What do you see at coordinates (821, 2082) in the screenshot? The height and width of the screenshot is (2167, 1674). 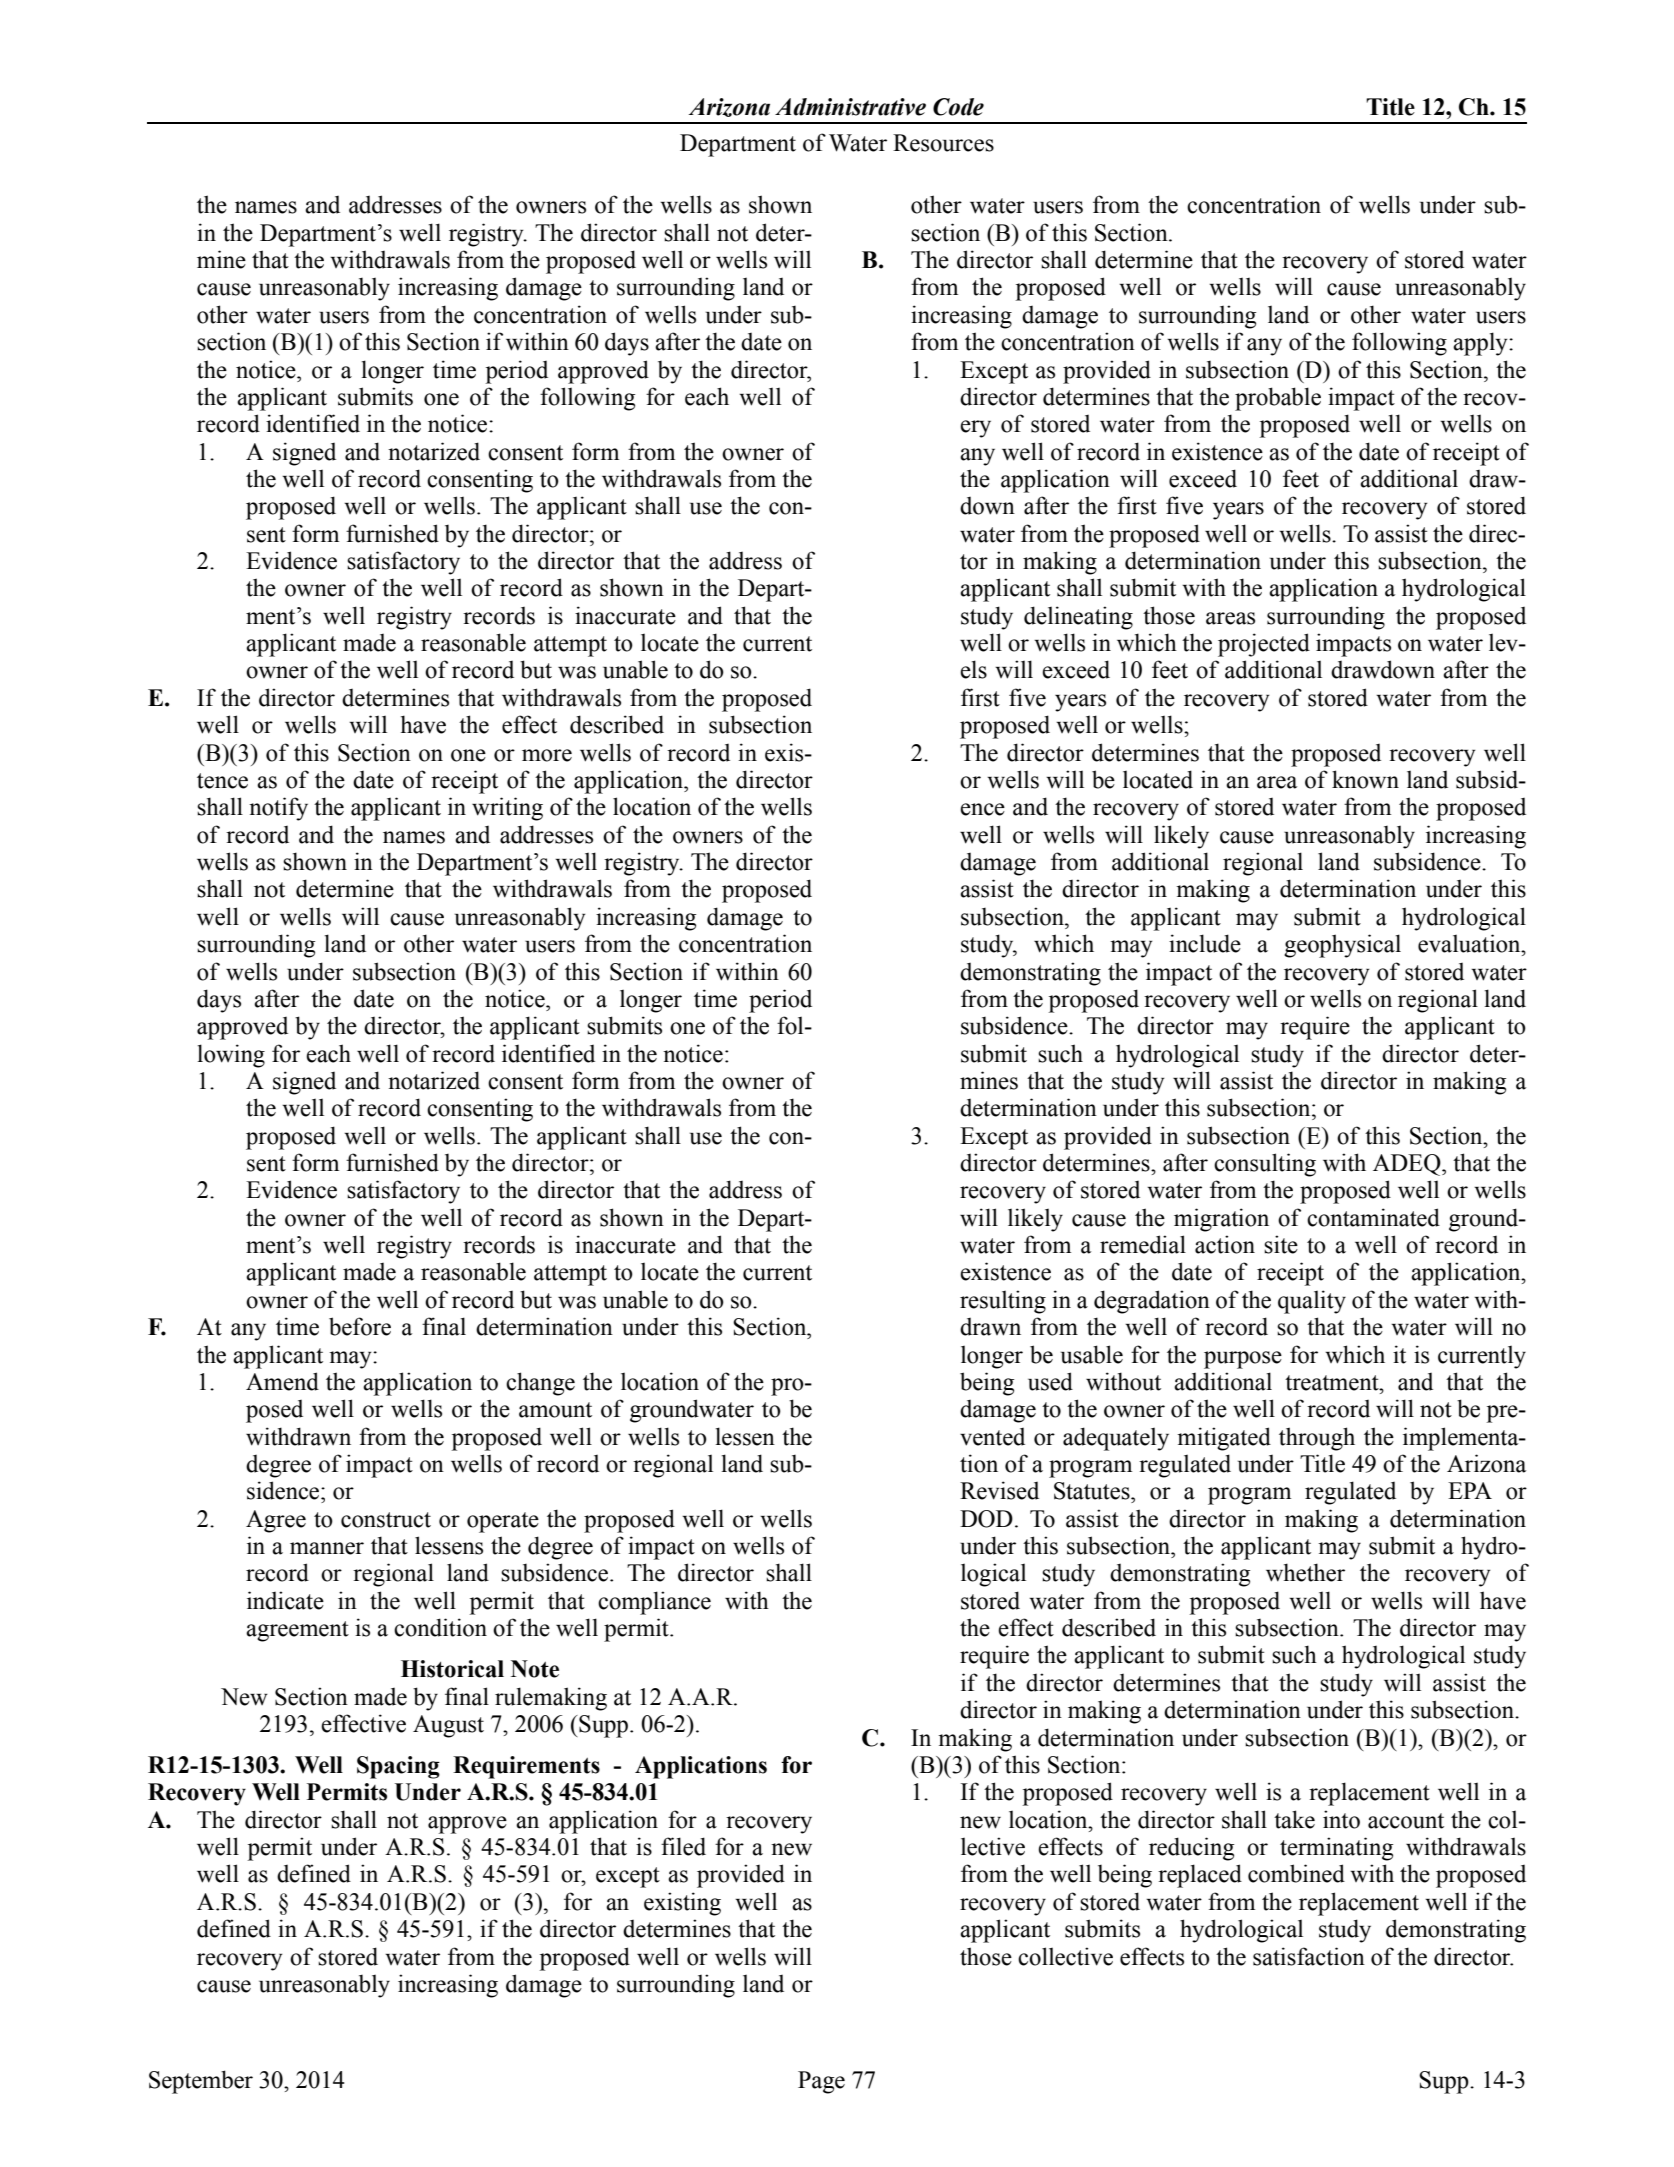 I see `Page` at bounding box center [821, 2082].
